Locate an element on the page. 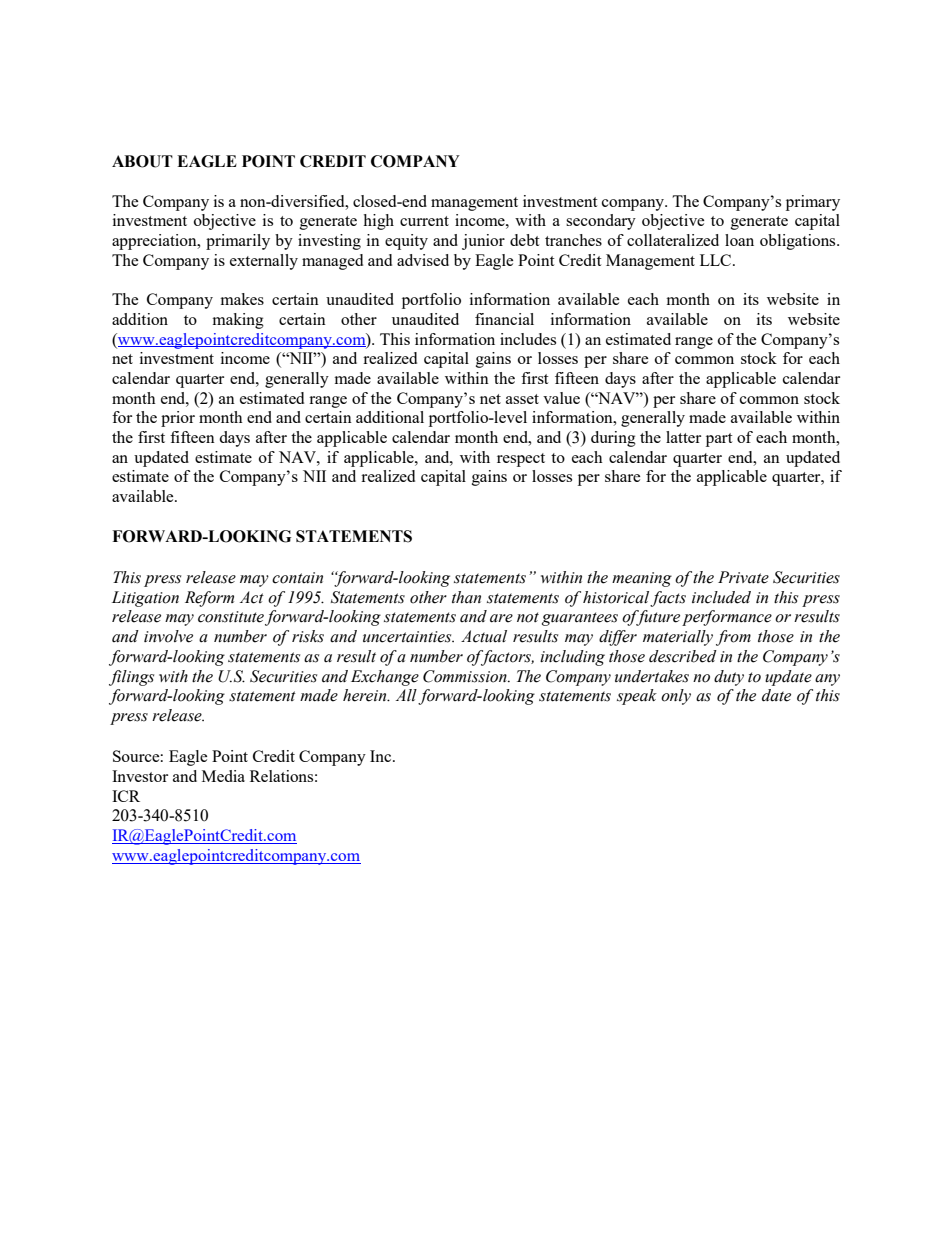 Image resolution: width=952 pixels, height=1233 pixels. ABOUT is located at coordinates (142, 161).
